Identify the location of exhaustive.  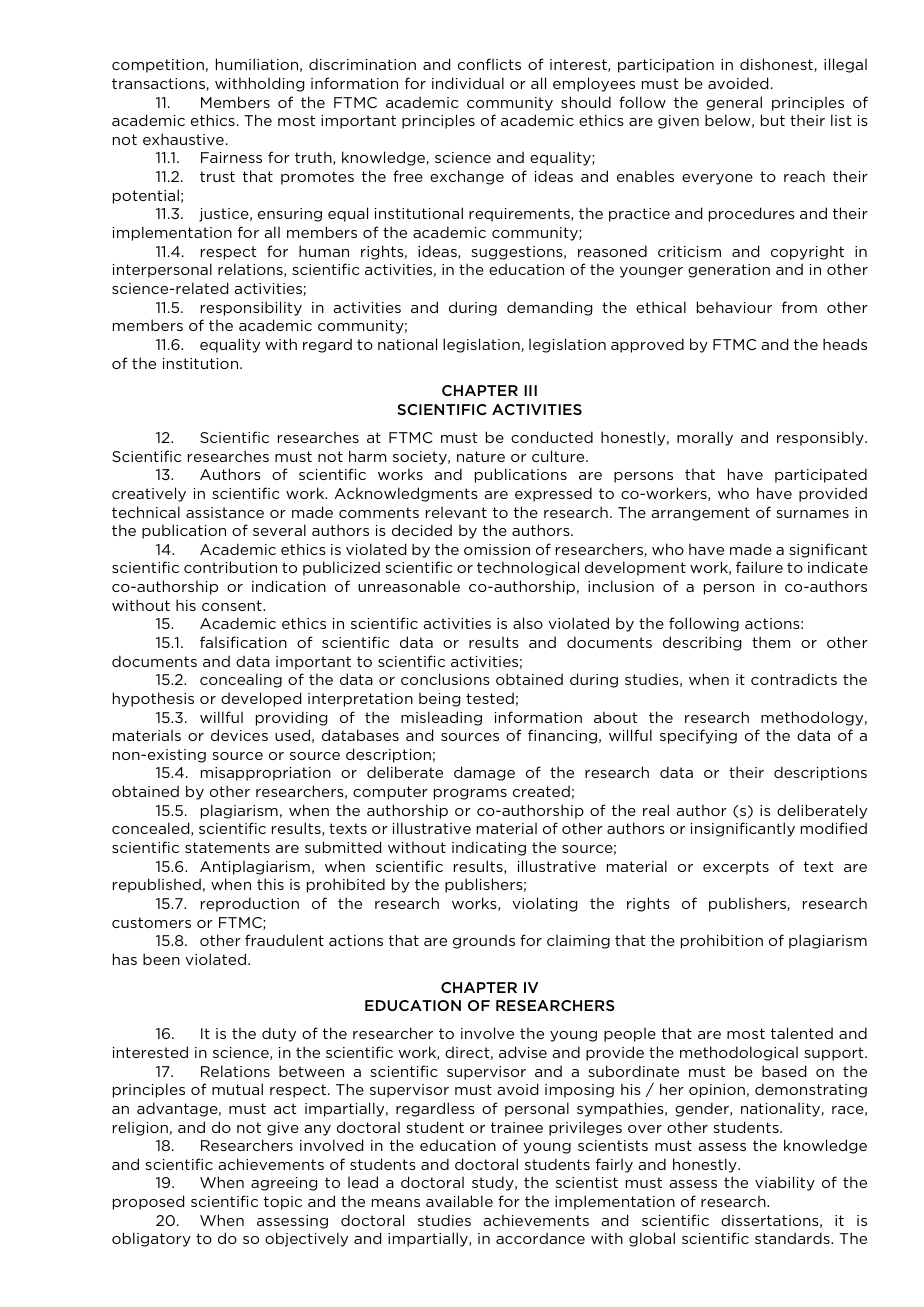
(183, 139).
